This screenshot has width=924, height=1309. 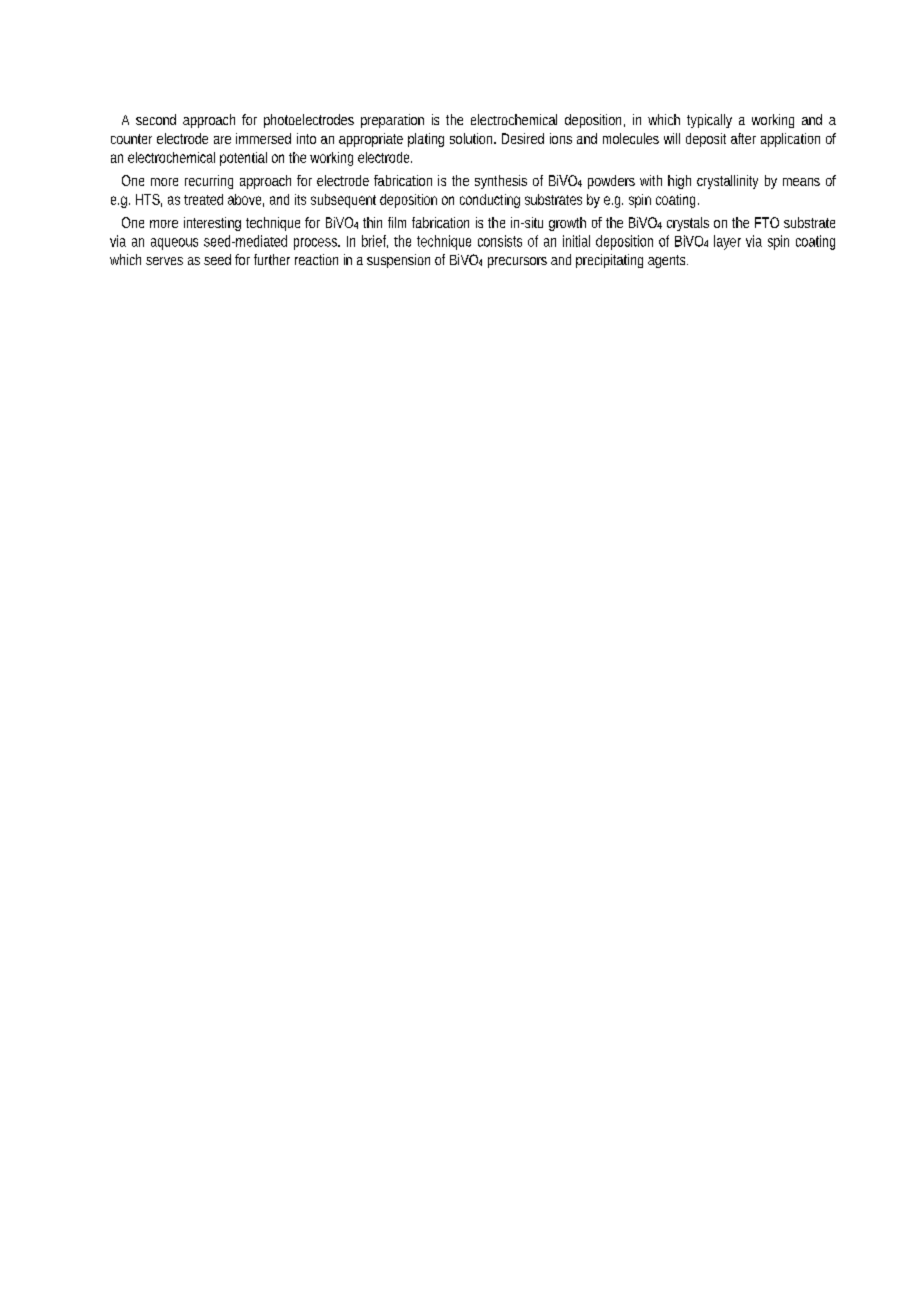 What do you see at coordinates (727, 182) in the screenshot?
I see `crystallinity` at bounding box center [727, 182].
